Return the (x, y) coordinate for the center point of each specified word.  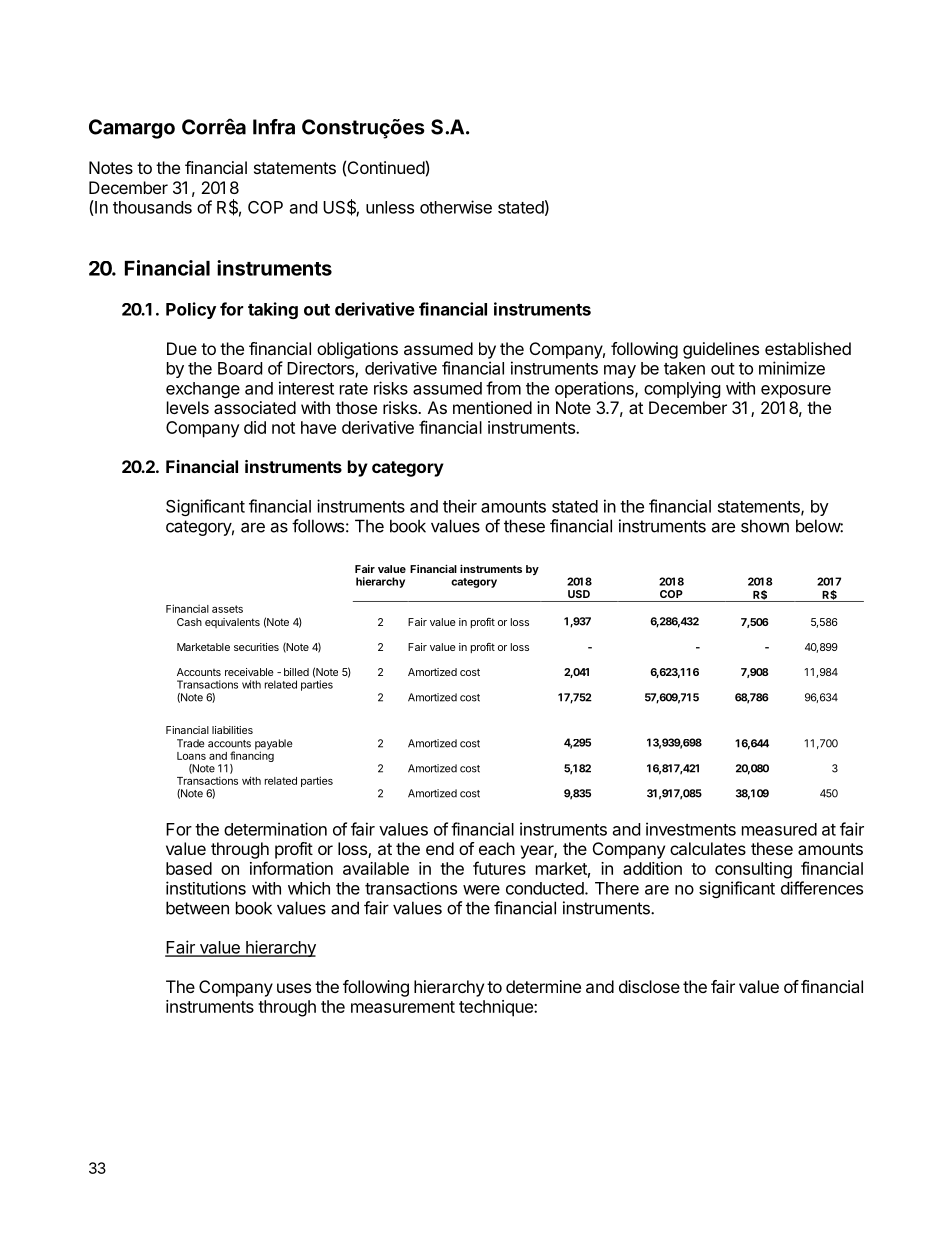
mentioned (492, 407)
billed (296, 672)
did (255, 427)
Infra (274, 127)
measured (779, 829)
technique (497, 1008)
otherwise (456, 207)
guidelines (721, 350)
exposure (796, 391)
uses (294, 988)
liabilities (232, 730)
